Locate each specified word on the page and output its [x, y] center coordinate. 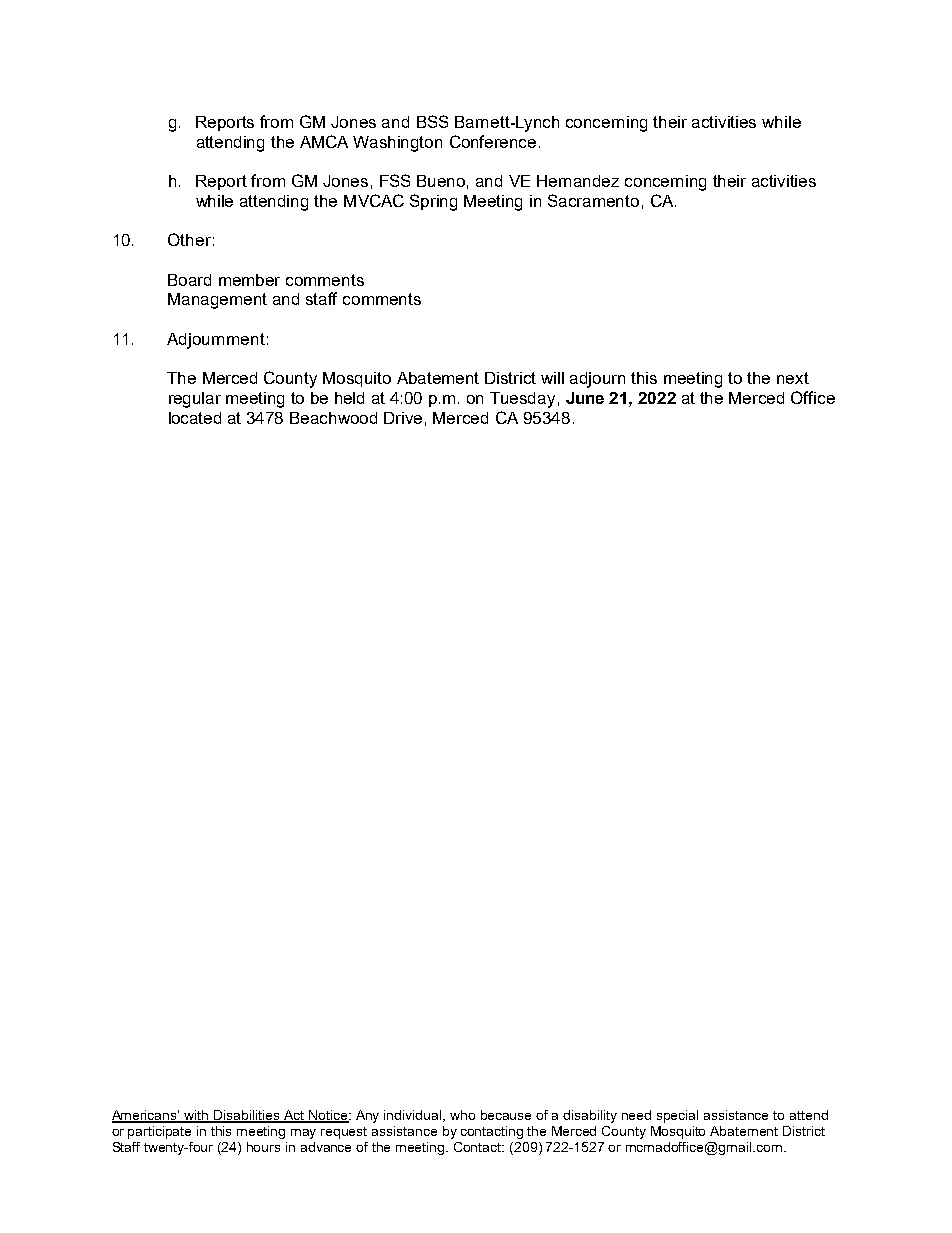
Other [189, 239]
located [195, 418]
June [585, 398]
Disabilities [248, 1116]
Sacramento [593, 200]
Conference [493, 141]
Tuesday [522, 400]
